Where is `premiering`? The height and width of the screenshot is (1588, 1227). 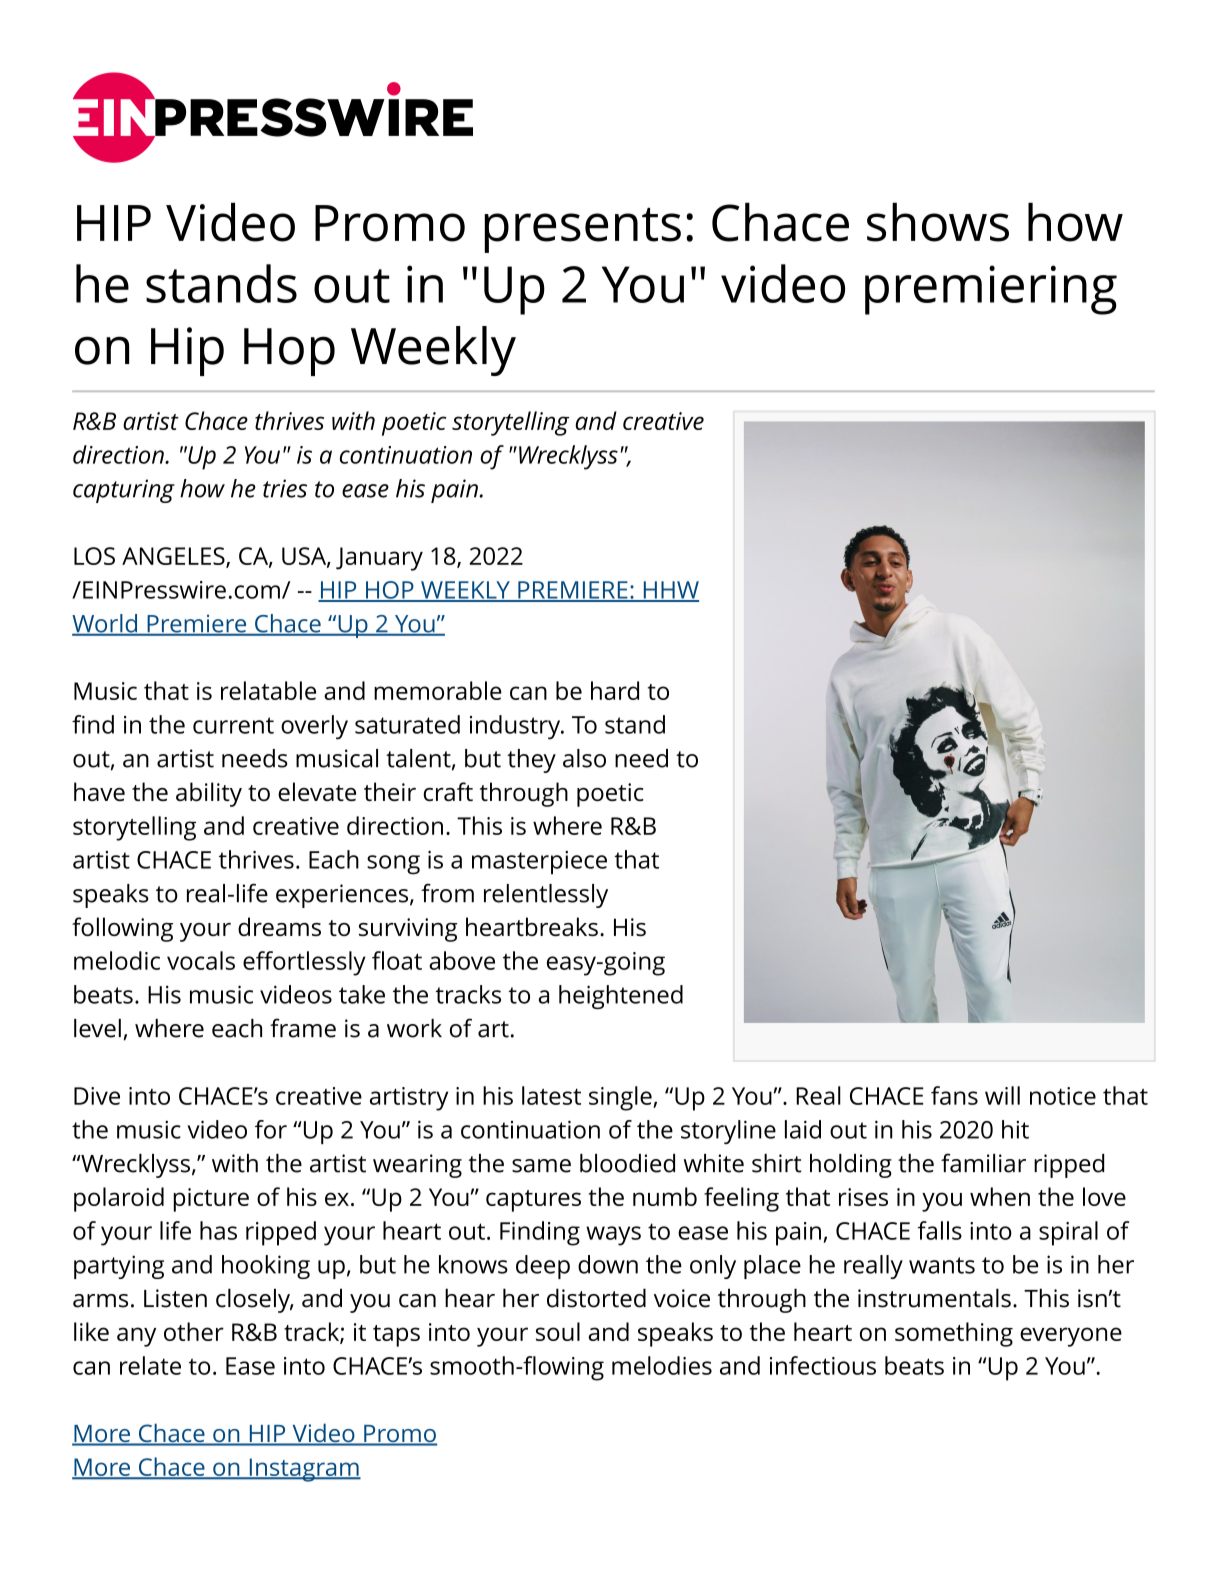
premiering is located at coordinates (991, 290).
